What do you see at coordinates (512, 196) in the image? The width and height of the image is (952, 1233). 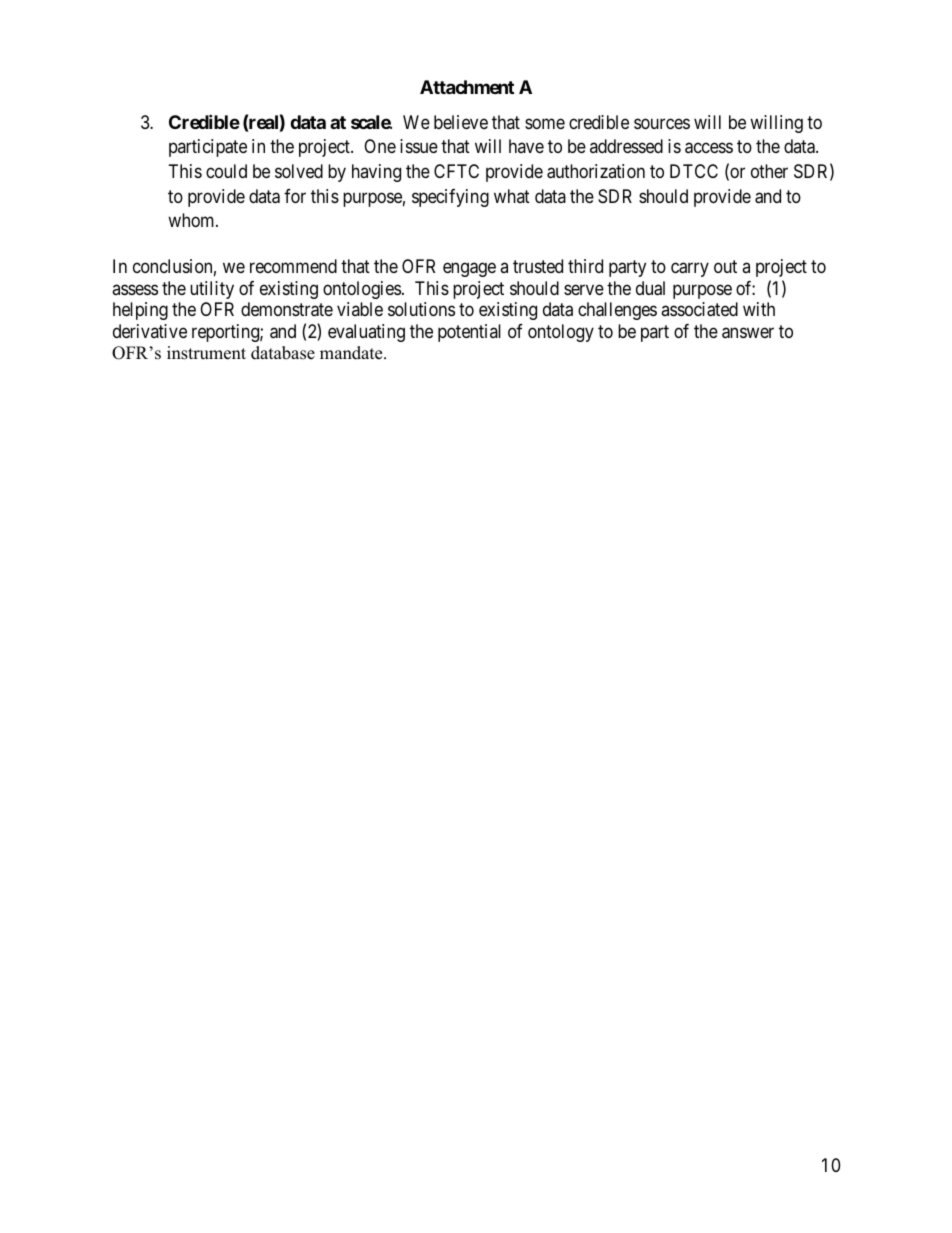 I see `what` at bounding box center [512, 196].
